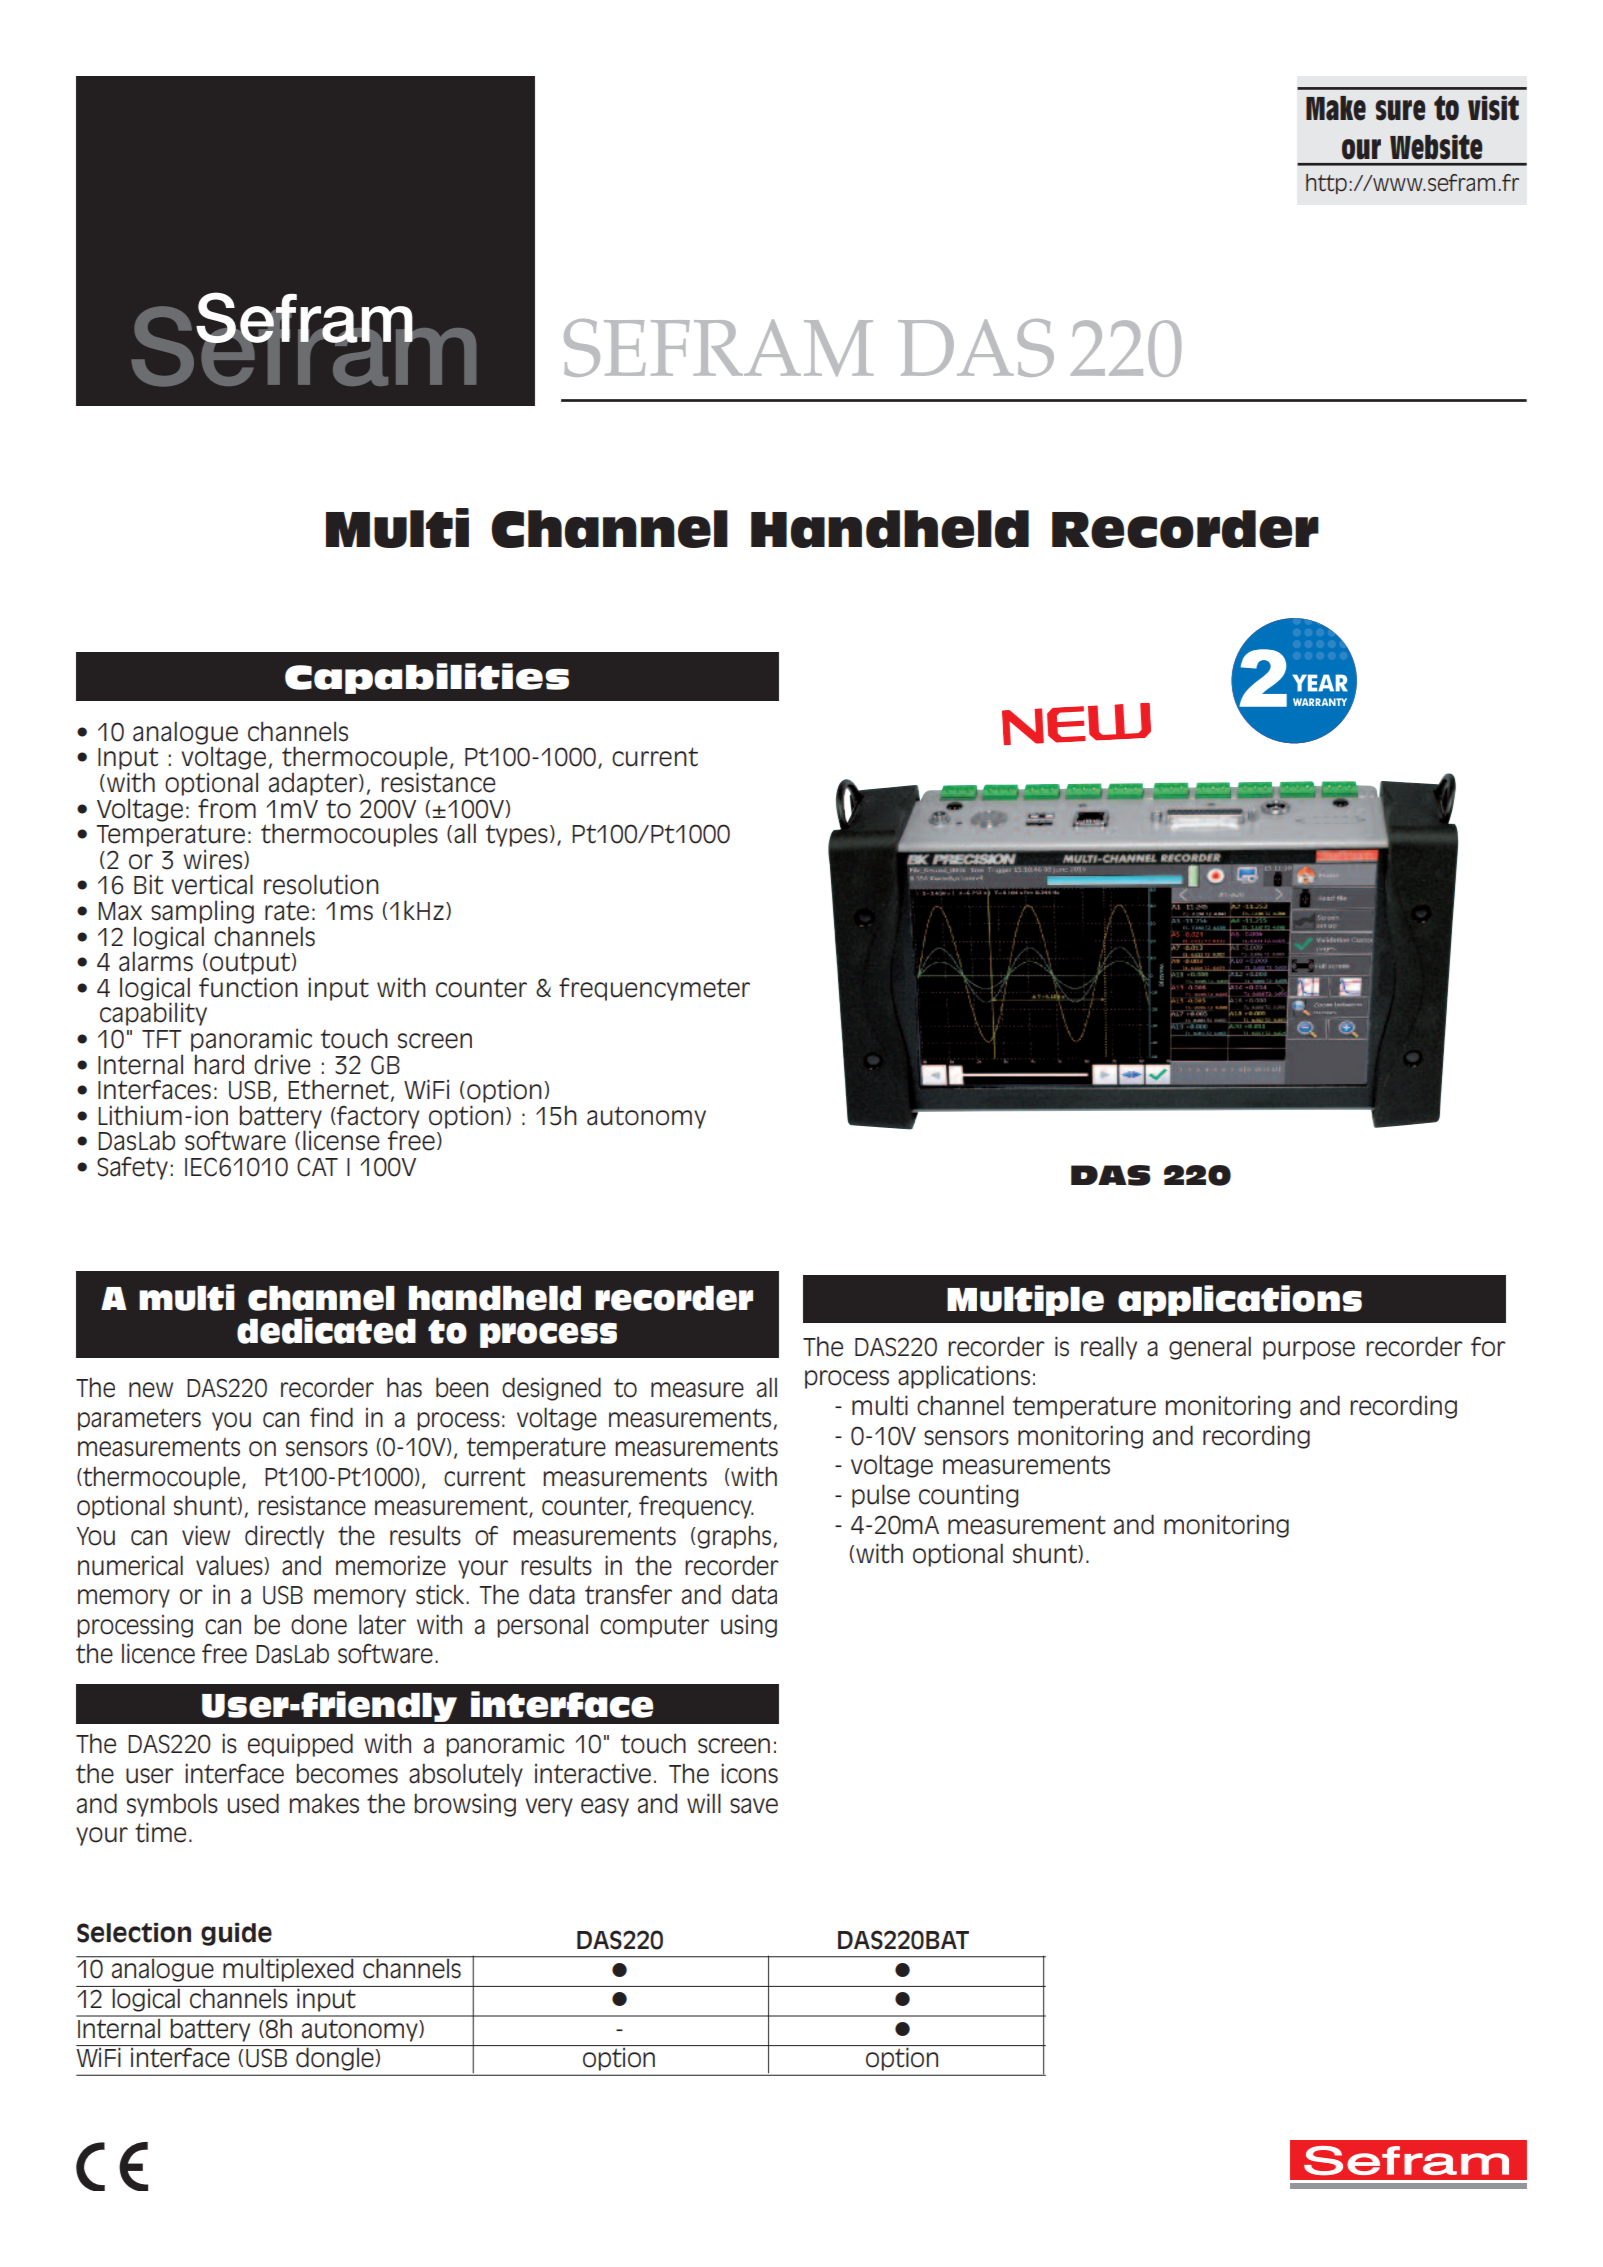 The width and height of the page is (1603, 2267). I want to click on adapter, so click(314, 784).
